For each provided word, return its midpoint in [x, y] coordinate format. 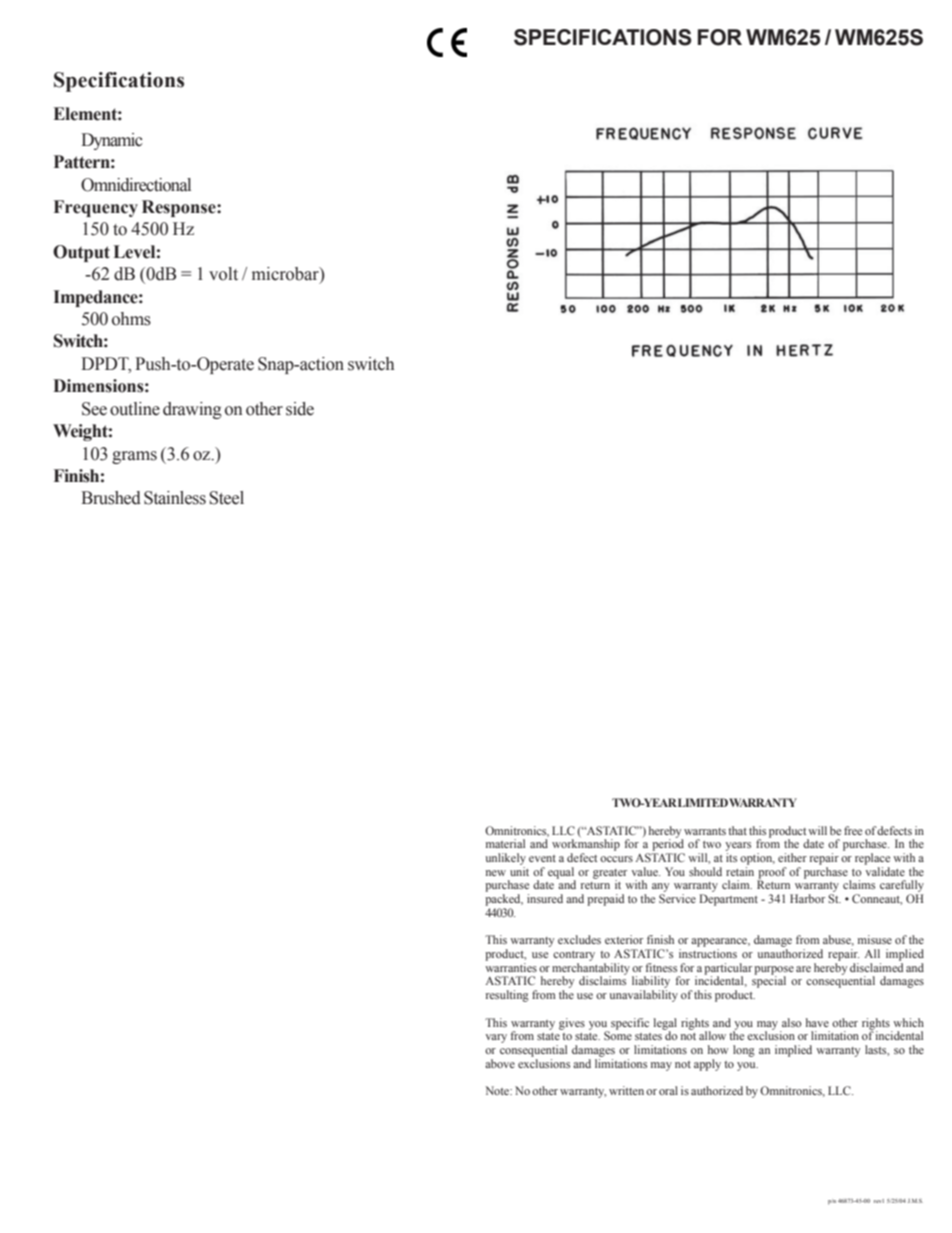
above [500, 1063]
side [300, 409]
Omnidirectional [136, 185]
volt [223, 274]
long [744, 1051]
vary [496, 1038]
